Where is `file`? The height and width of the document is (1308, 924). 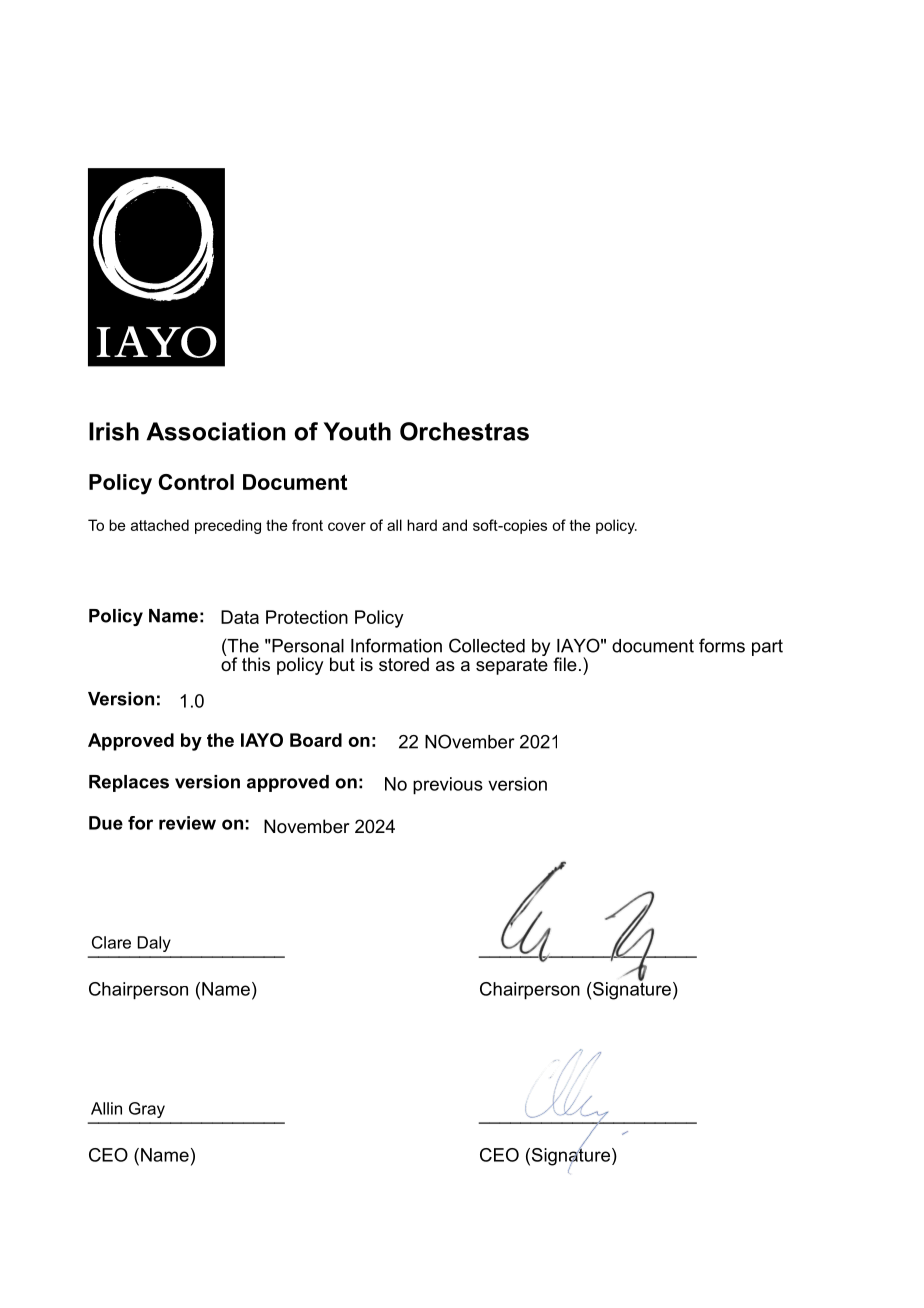
file is located at coordinates (565, 664).
